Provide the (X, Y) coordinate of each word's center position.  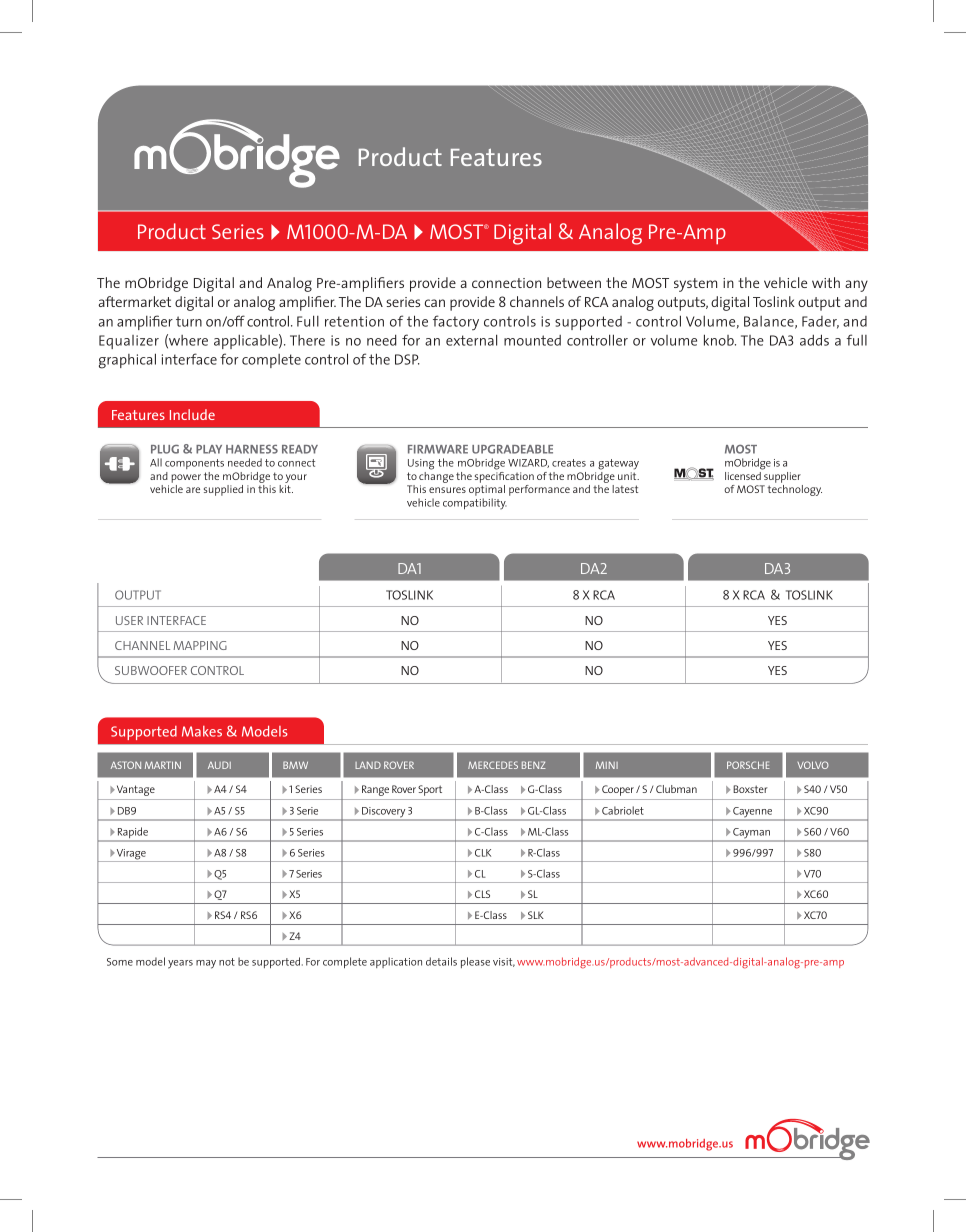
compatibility (475, 504)
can (435, 303)
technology (794, 490)
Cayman (751, 834)
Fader (820, 322)
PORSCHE (748, 765)
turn (189, 321)
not (227, 962)
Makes (202, 731)
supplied (223, 490)
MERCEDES (493, 765)
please (475, 962)
